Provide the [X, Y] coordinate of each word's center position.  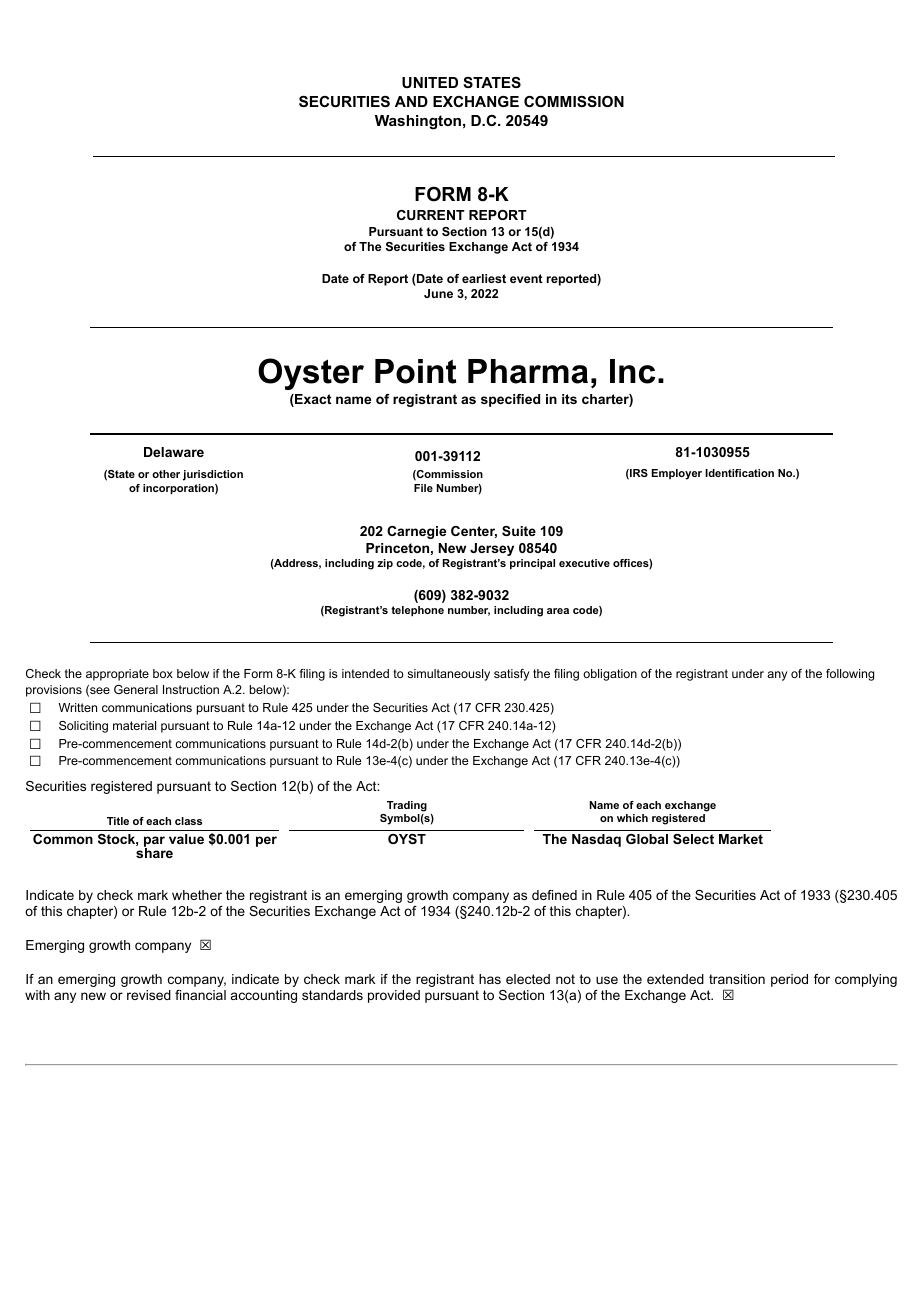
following [850, 675]
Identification [739, 473]
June [438, 293]
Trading [406, 808]
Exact [312, 400]
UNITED [430, 82]
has [490, 979]
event [526, 278]
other [166, 474]
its [569, 399]
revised [149, 995]
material [134, 725]
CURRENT [431, 215]
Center [474, 532]
